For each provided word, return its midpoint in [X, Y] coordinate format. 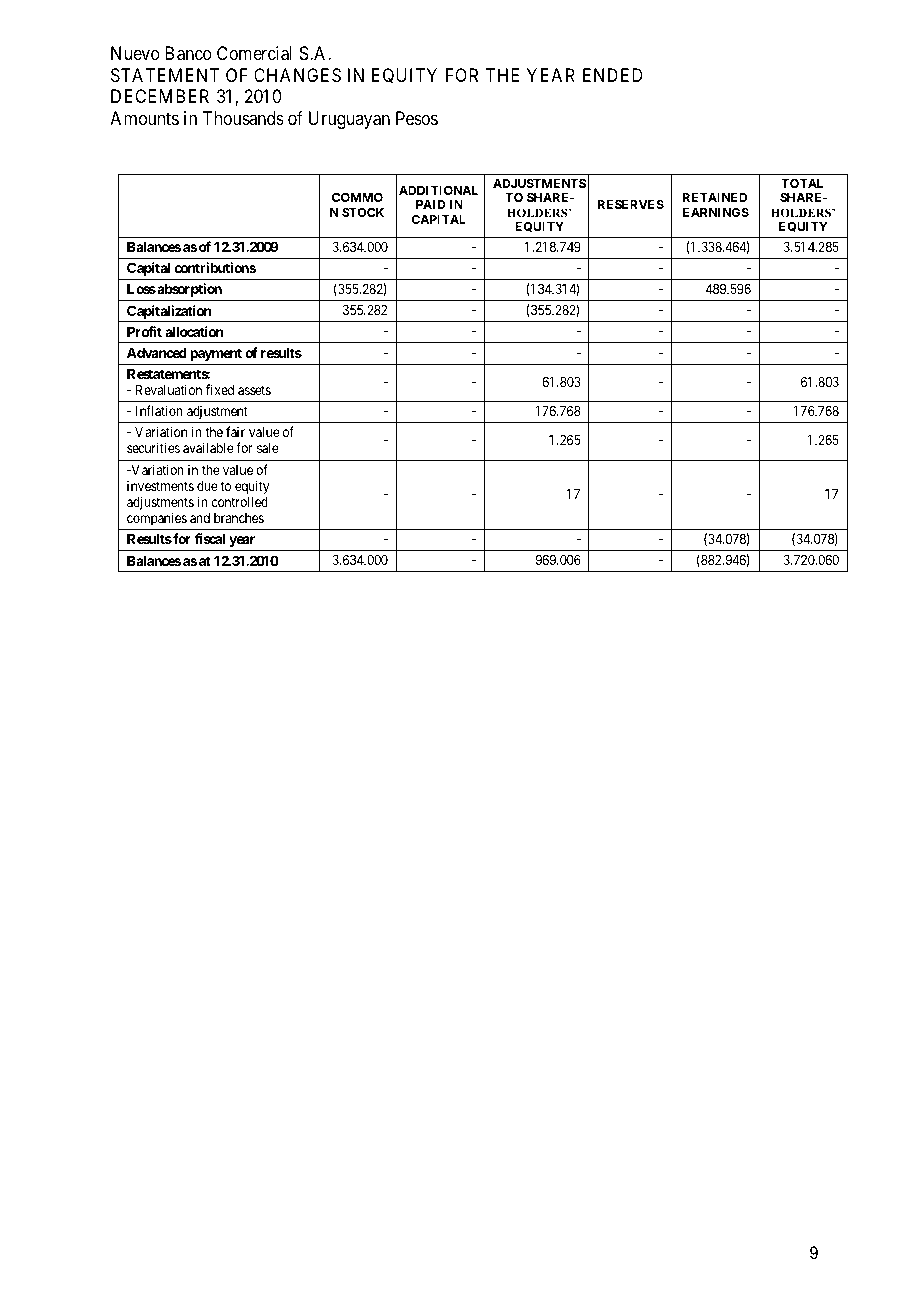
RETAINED [715, 197]
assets [254, 390]
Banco [188, 53]
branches [239, 518]
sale [268, 448]
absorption [188, 290]
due [207, 486]
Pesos [417, 118]
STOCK [363, 212]
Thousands [243, 118]
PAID [431, 204]
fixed [220, 389]
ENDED [612, 75]
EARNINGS [716, 212]
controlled [240, 502]
